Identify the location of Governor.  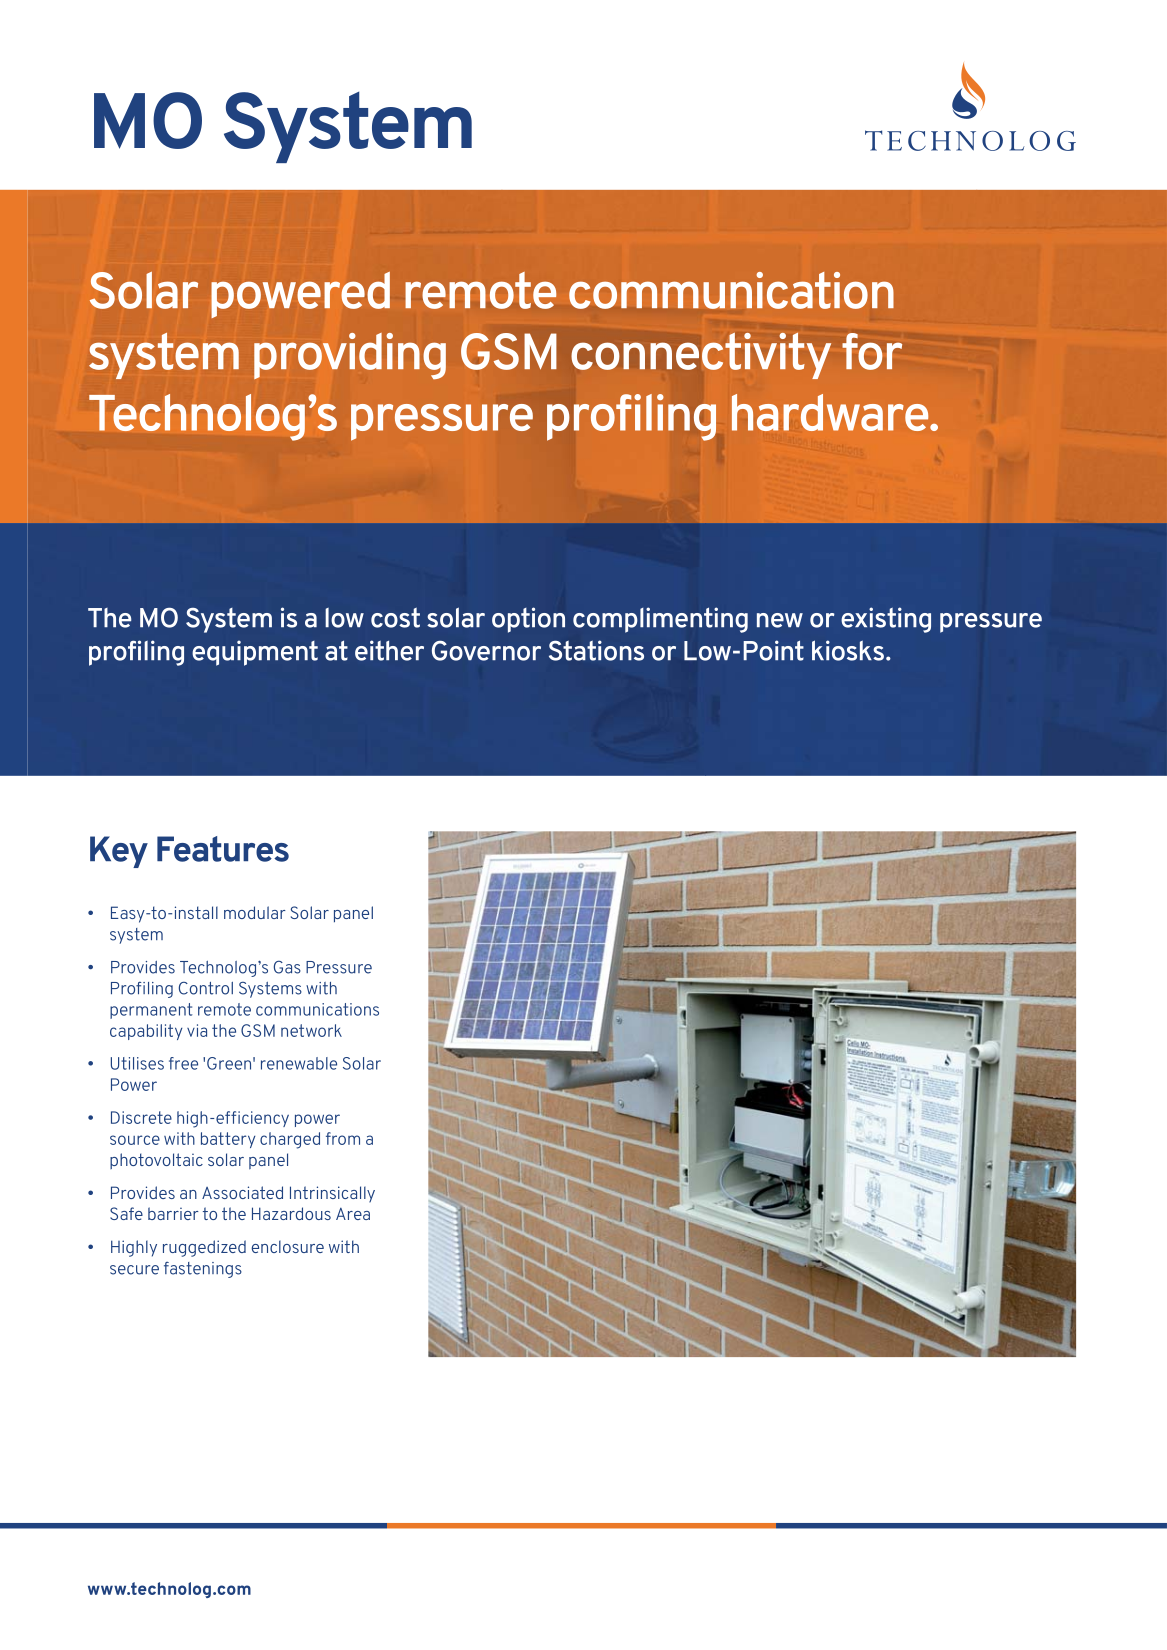
(486, 651).
